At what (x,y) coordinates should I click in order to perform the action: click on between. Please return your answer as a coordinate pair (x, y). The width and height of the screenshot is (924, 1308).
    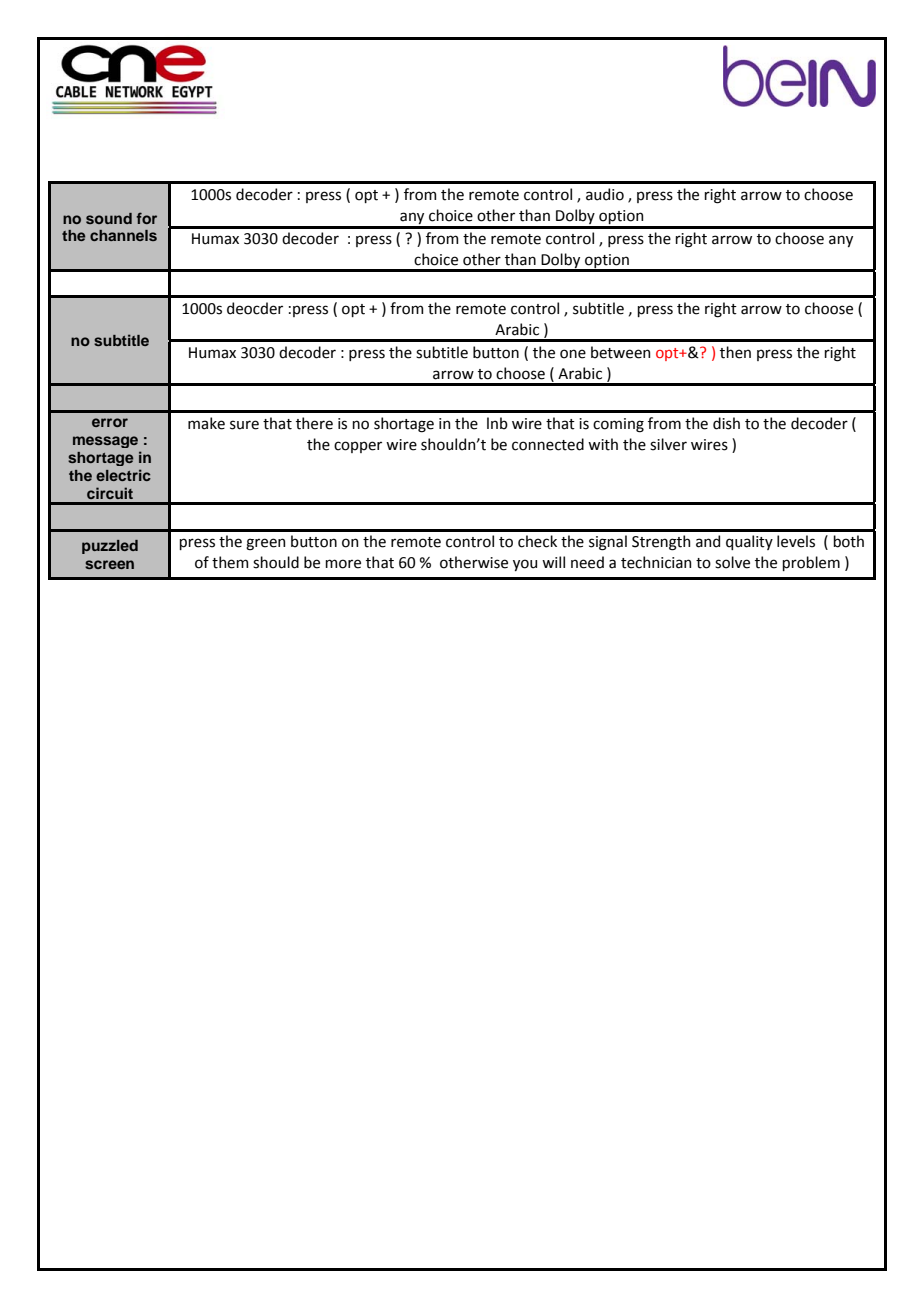
    Looking at the image, I should click on (620, 352).
